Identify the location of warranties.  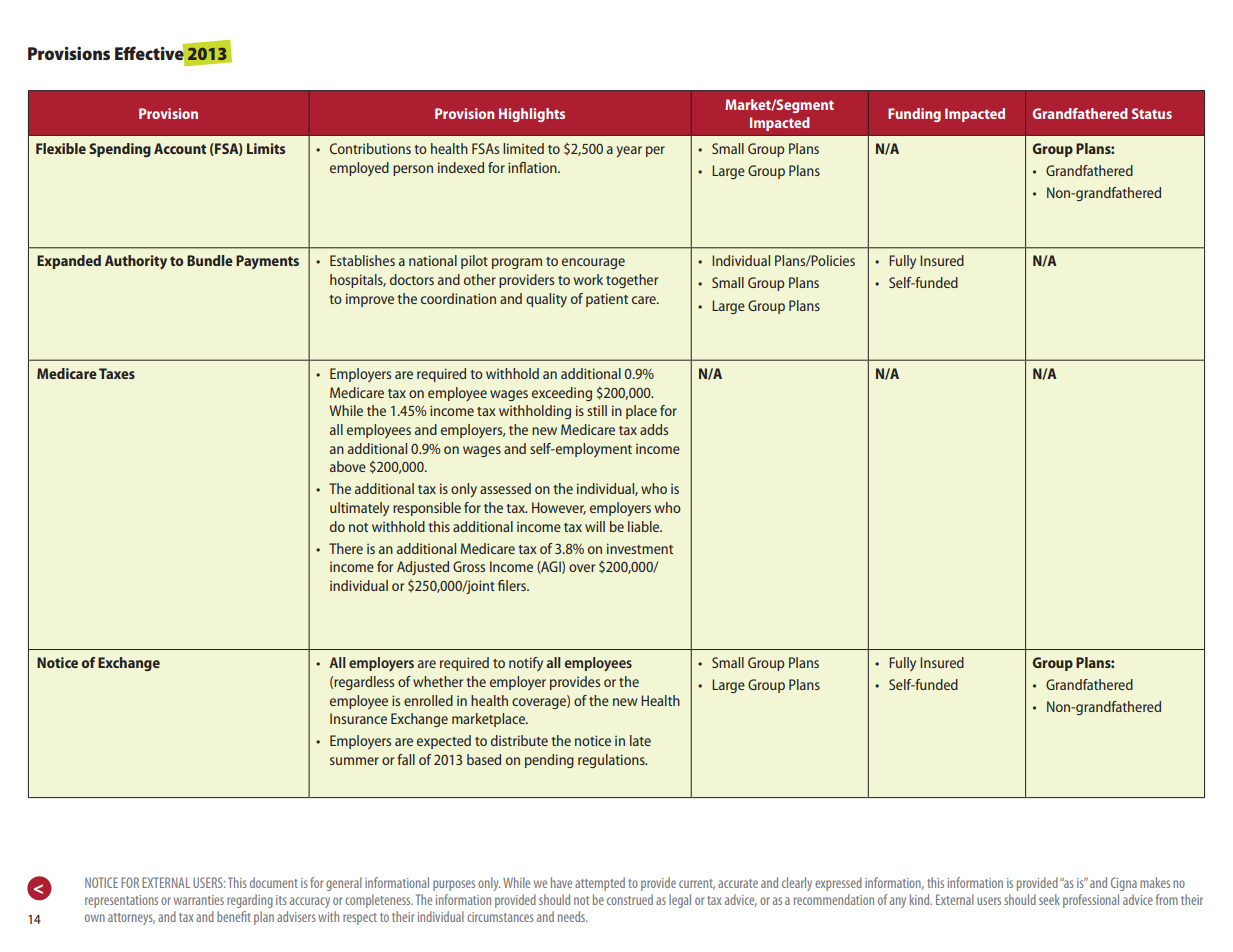
(199, 900).
